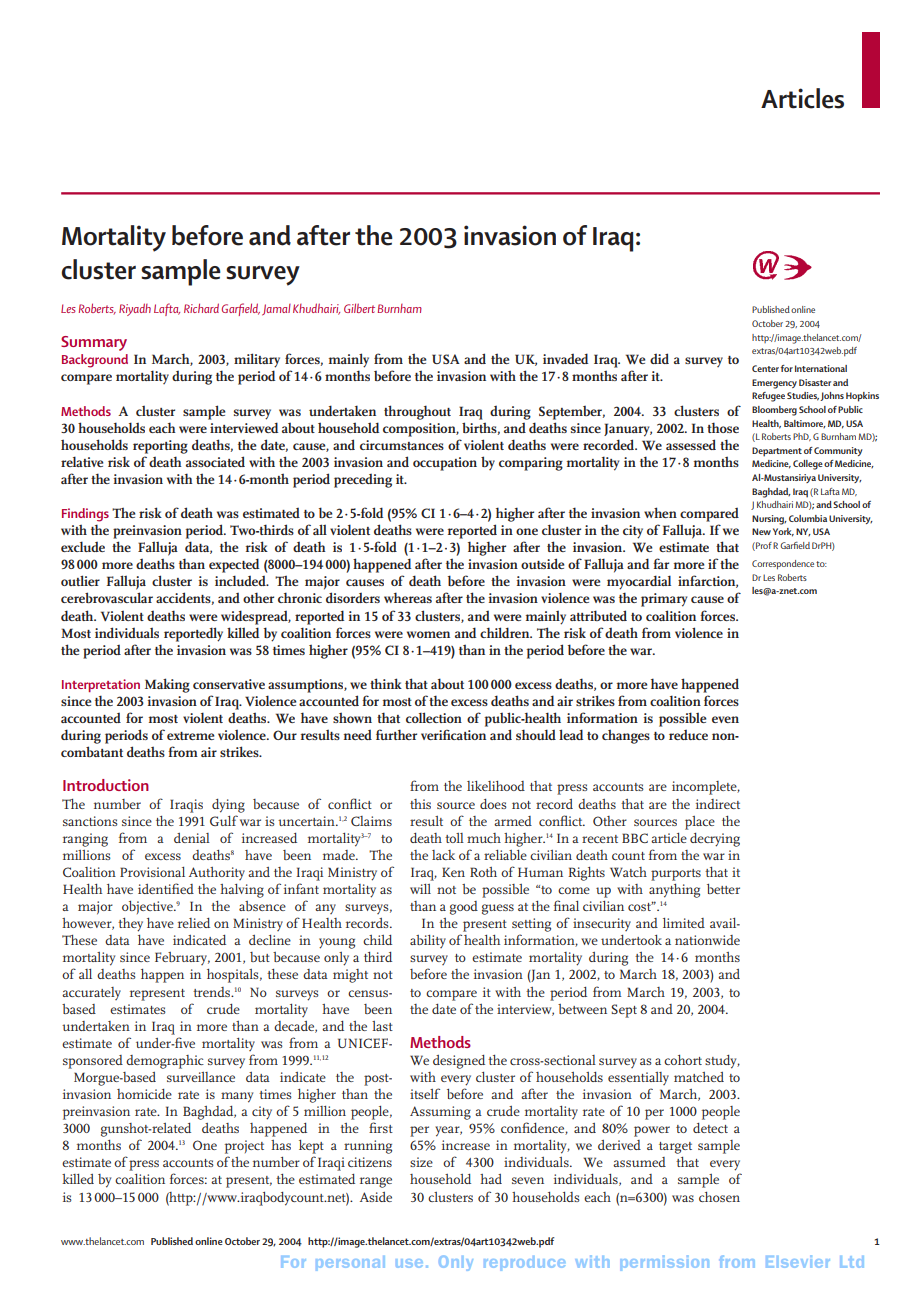  What do you see at coordinates (543, 563) in the page?
I see `outside` at bounding box center [543, 563].
